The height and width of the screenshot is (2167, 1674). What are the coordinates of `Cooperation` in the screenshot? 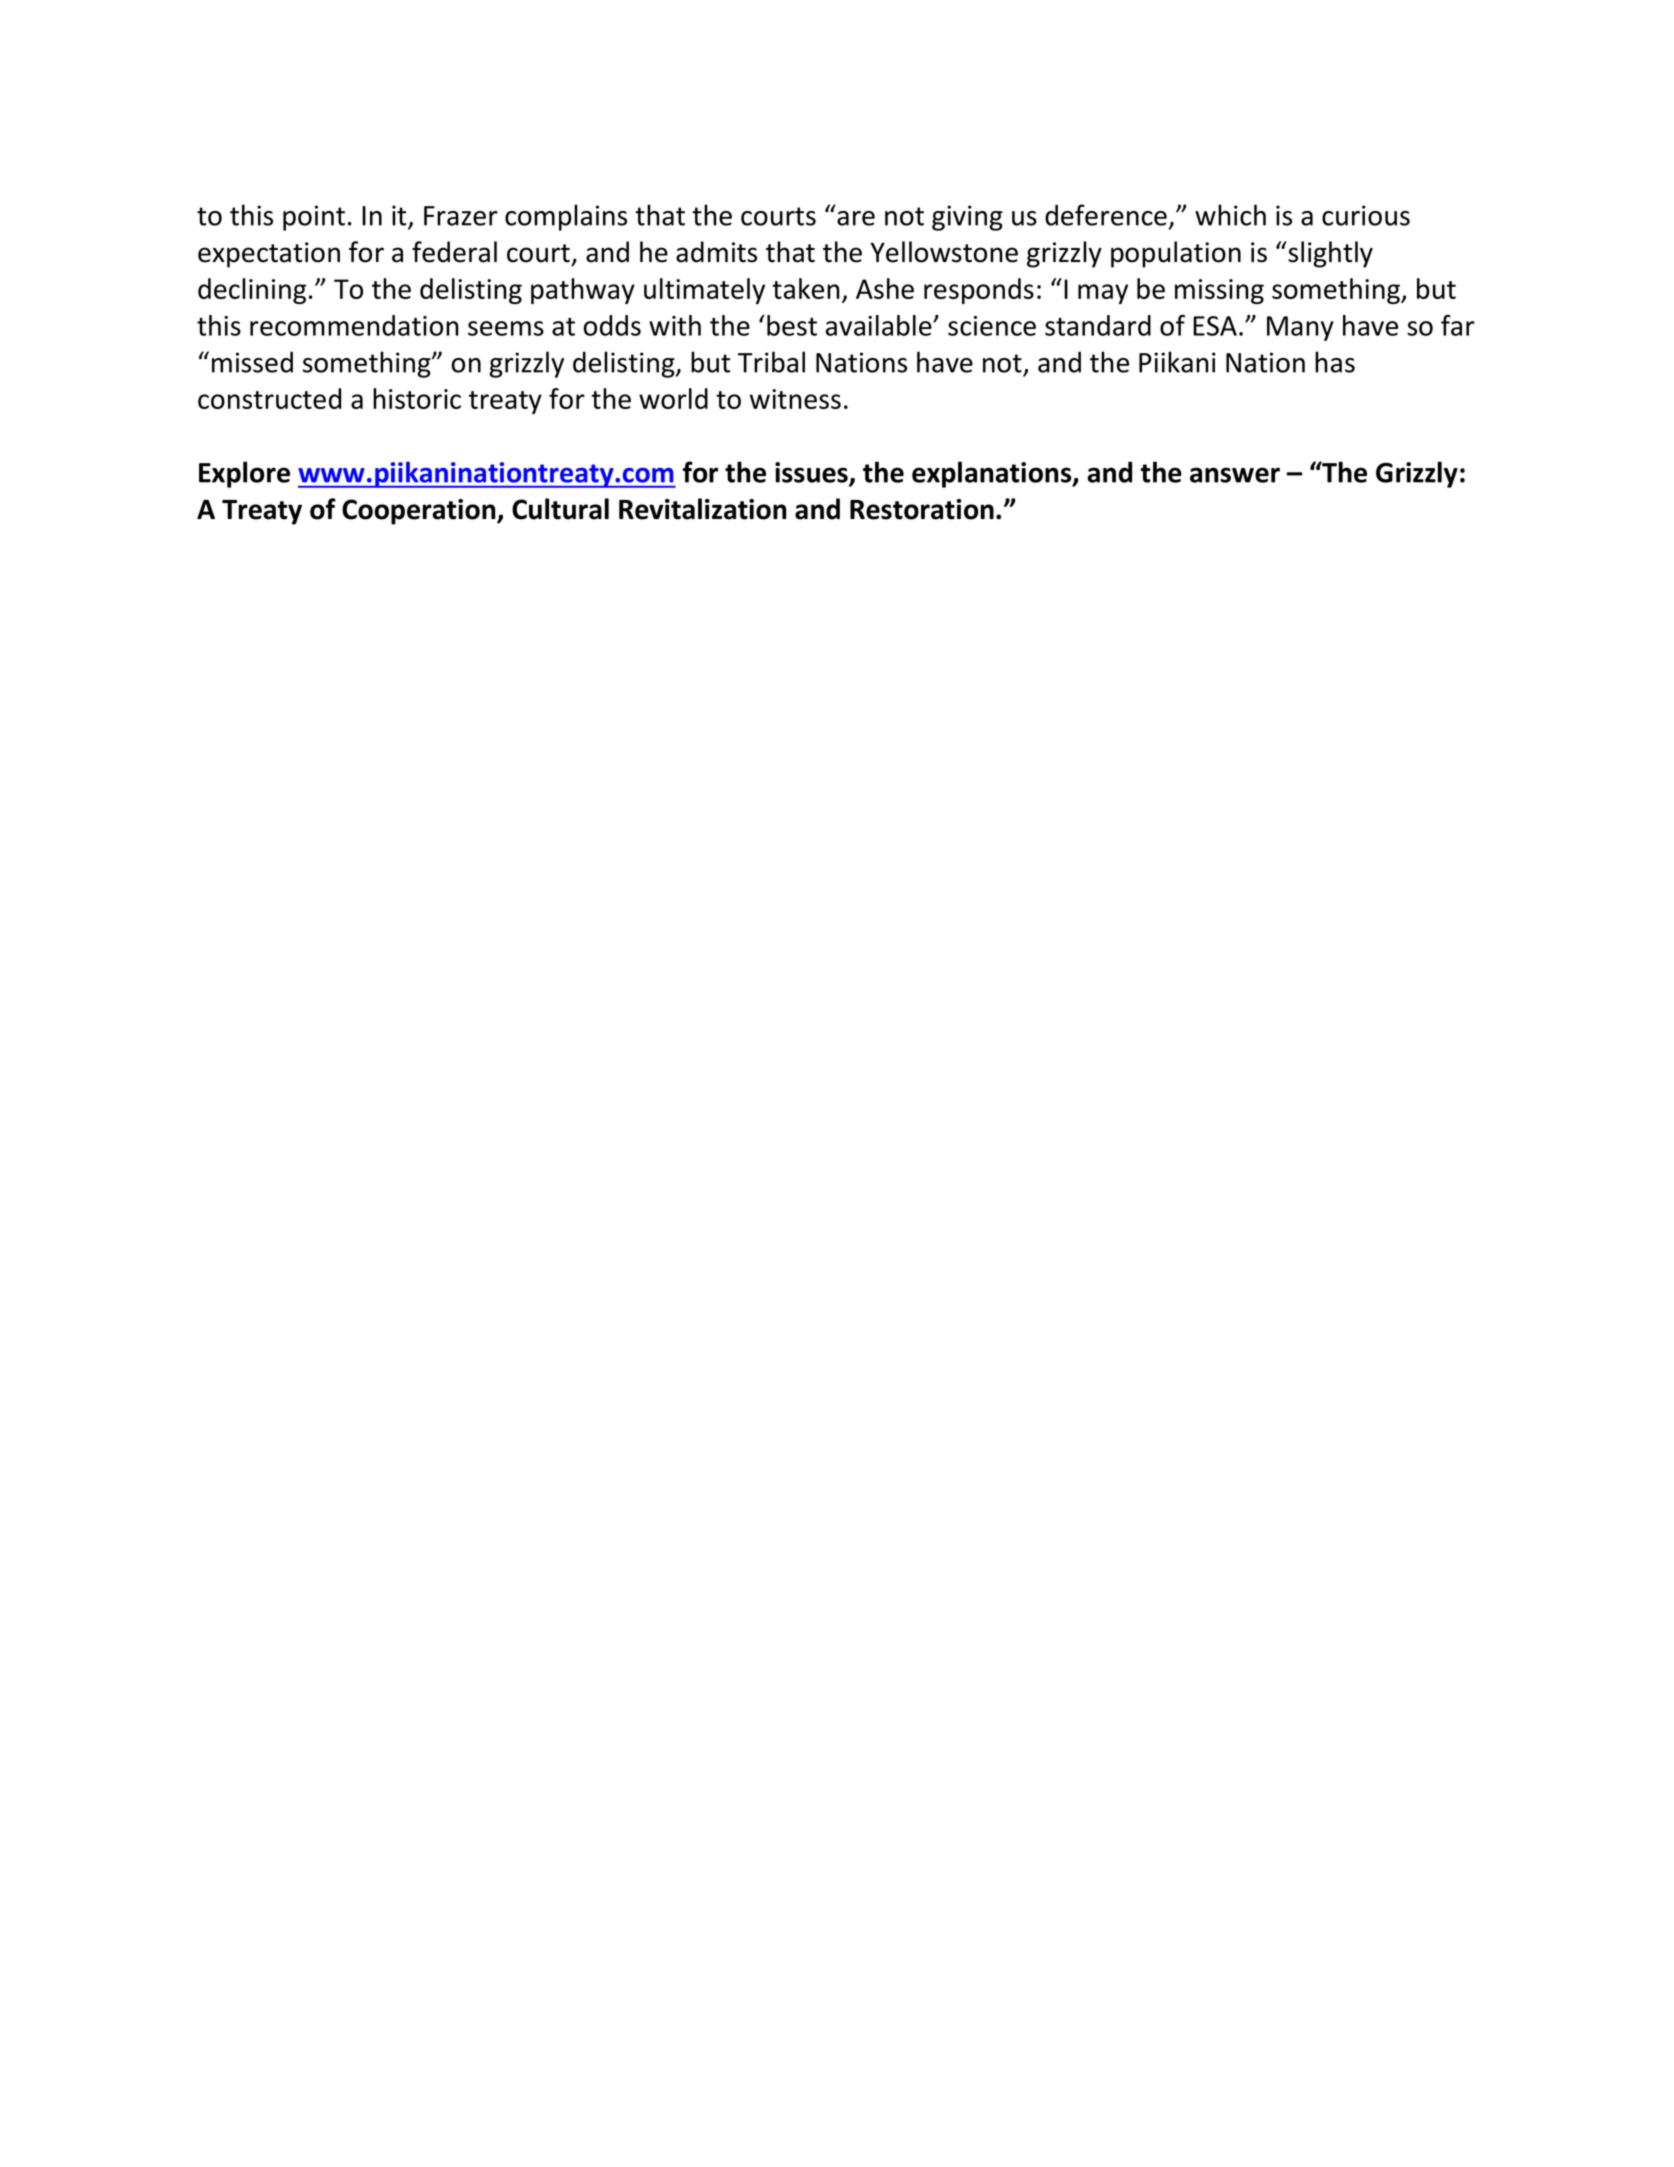 It's located at (420, 512).
